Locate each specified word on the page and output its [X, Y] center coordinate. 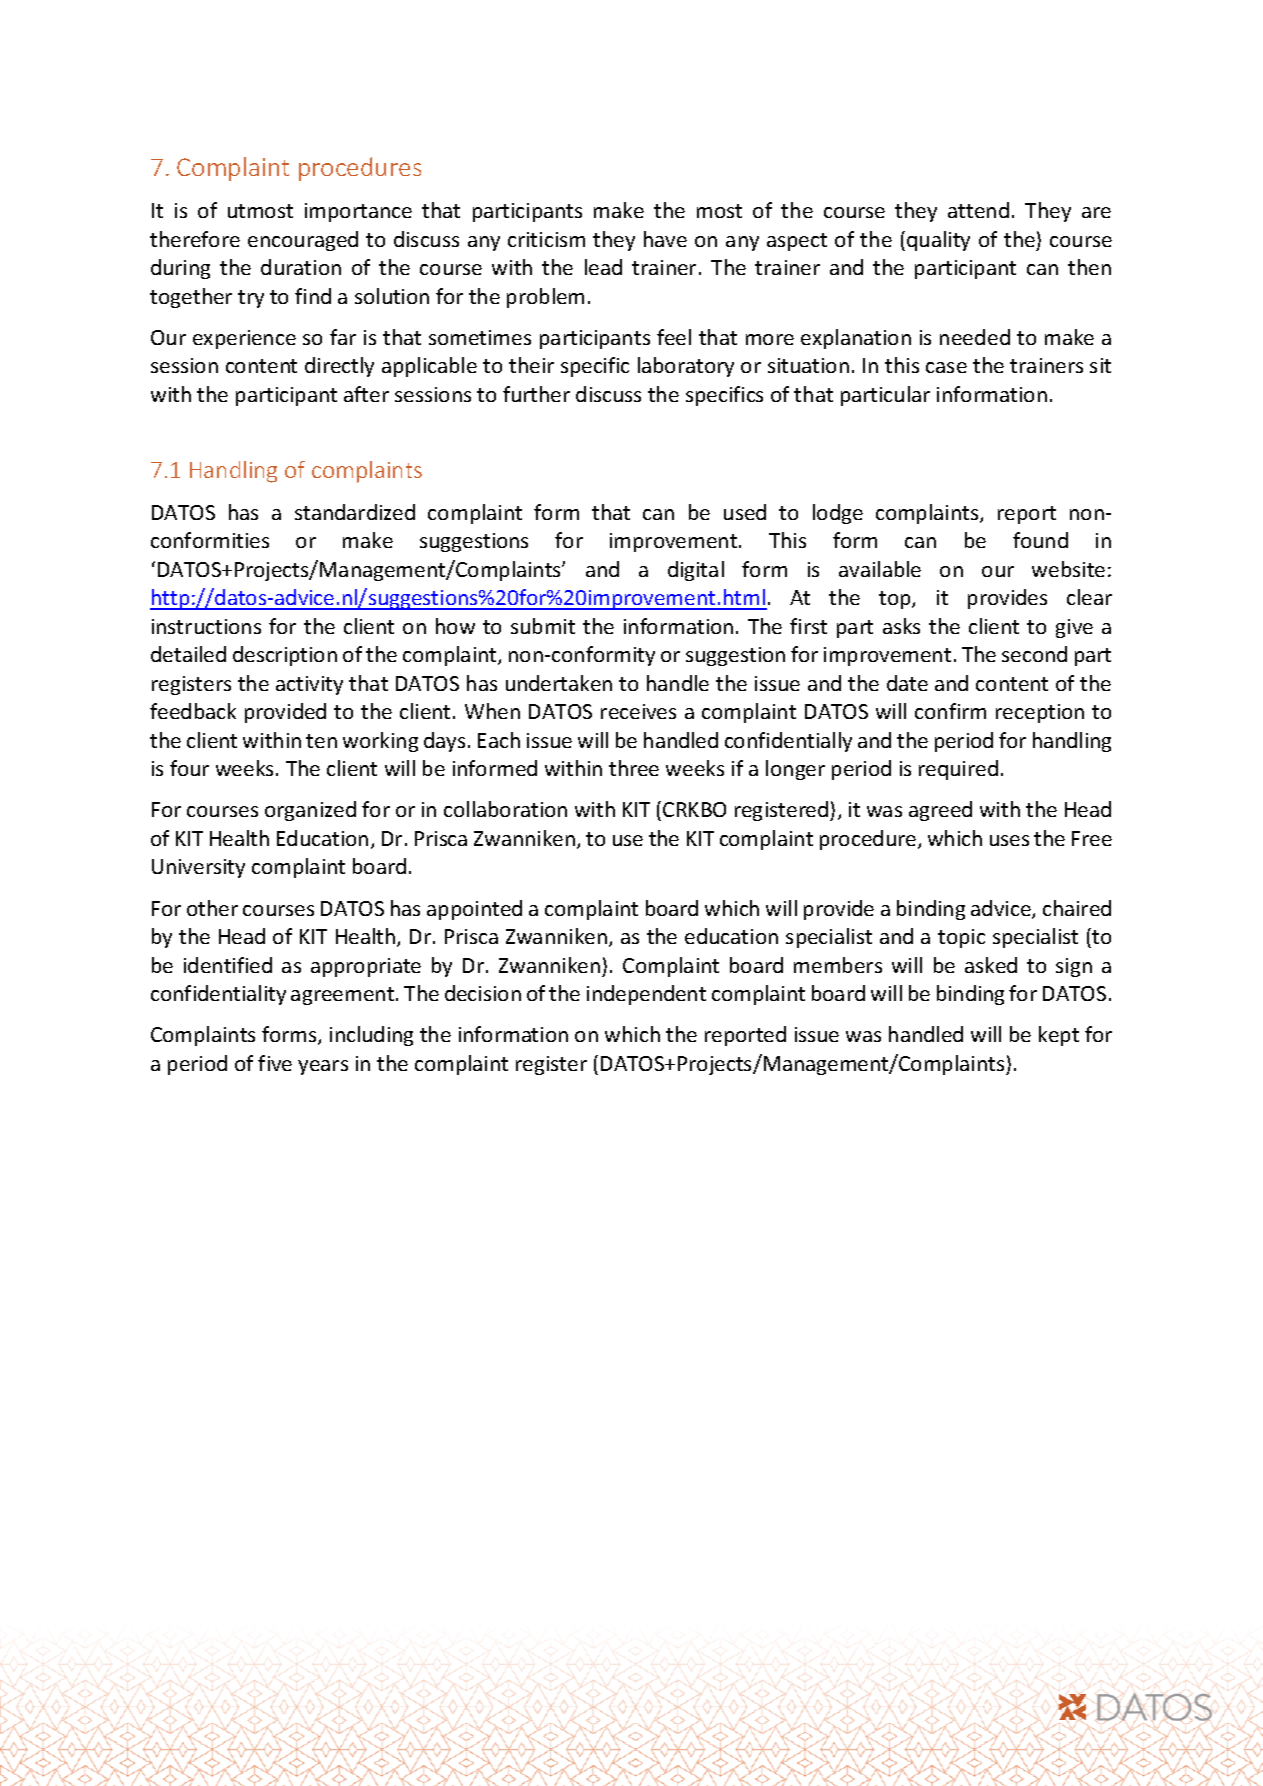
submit [543, 626]
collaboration [505, 809]
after [366, 394]
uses [1009, 840]
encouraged [303, 241]
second [1034, 654]
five [275, 1063]
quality [938, 241]
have [665, 239]
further [536, 394]
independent [646, 995]
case [946, 367]
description [285, 656]
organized [310, 811]
